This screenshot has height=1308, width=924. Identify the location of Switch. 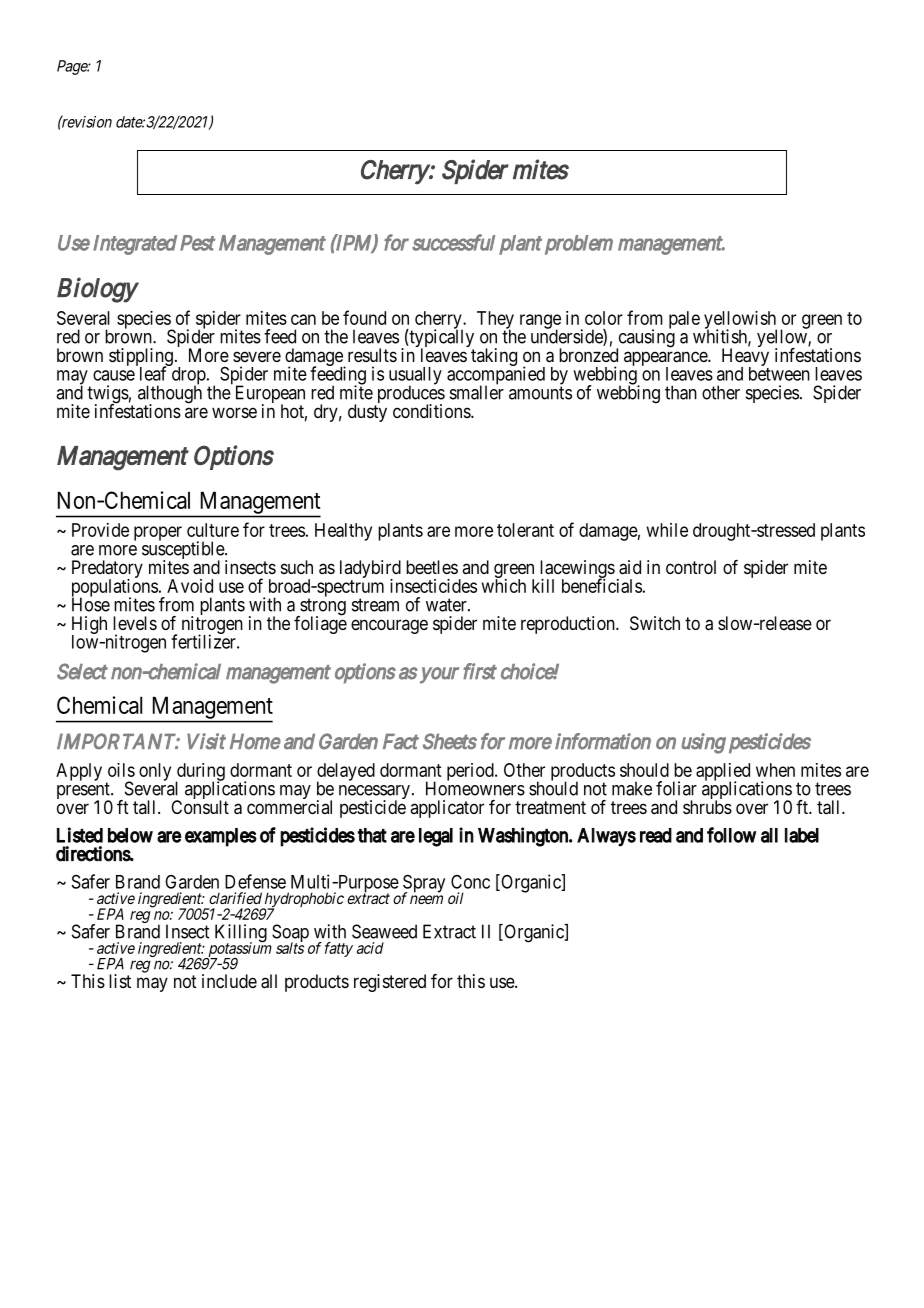
(655, 623).
